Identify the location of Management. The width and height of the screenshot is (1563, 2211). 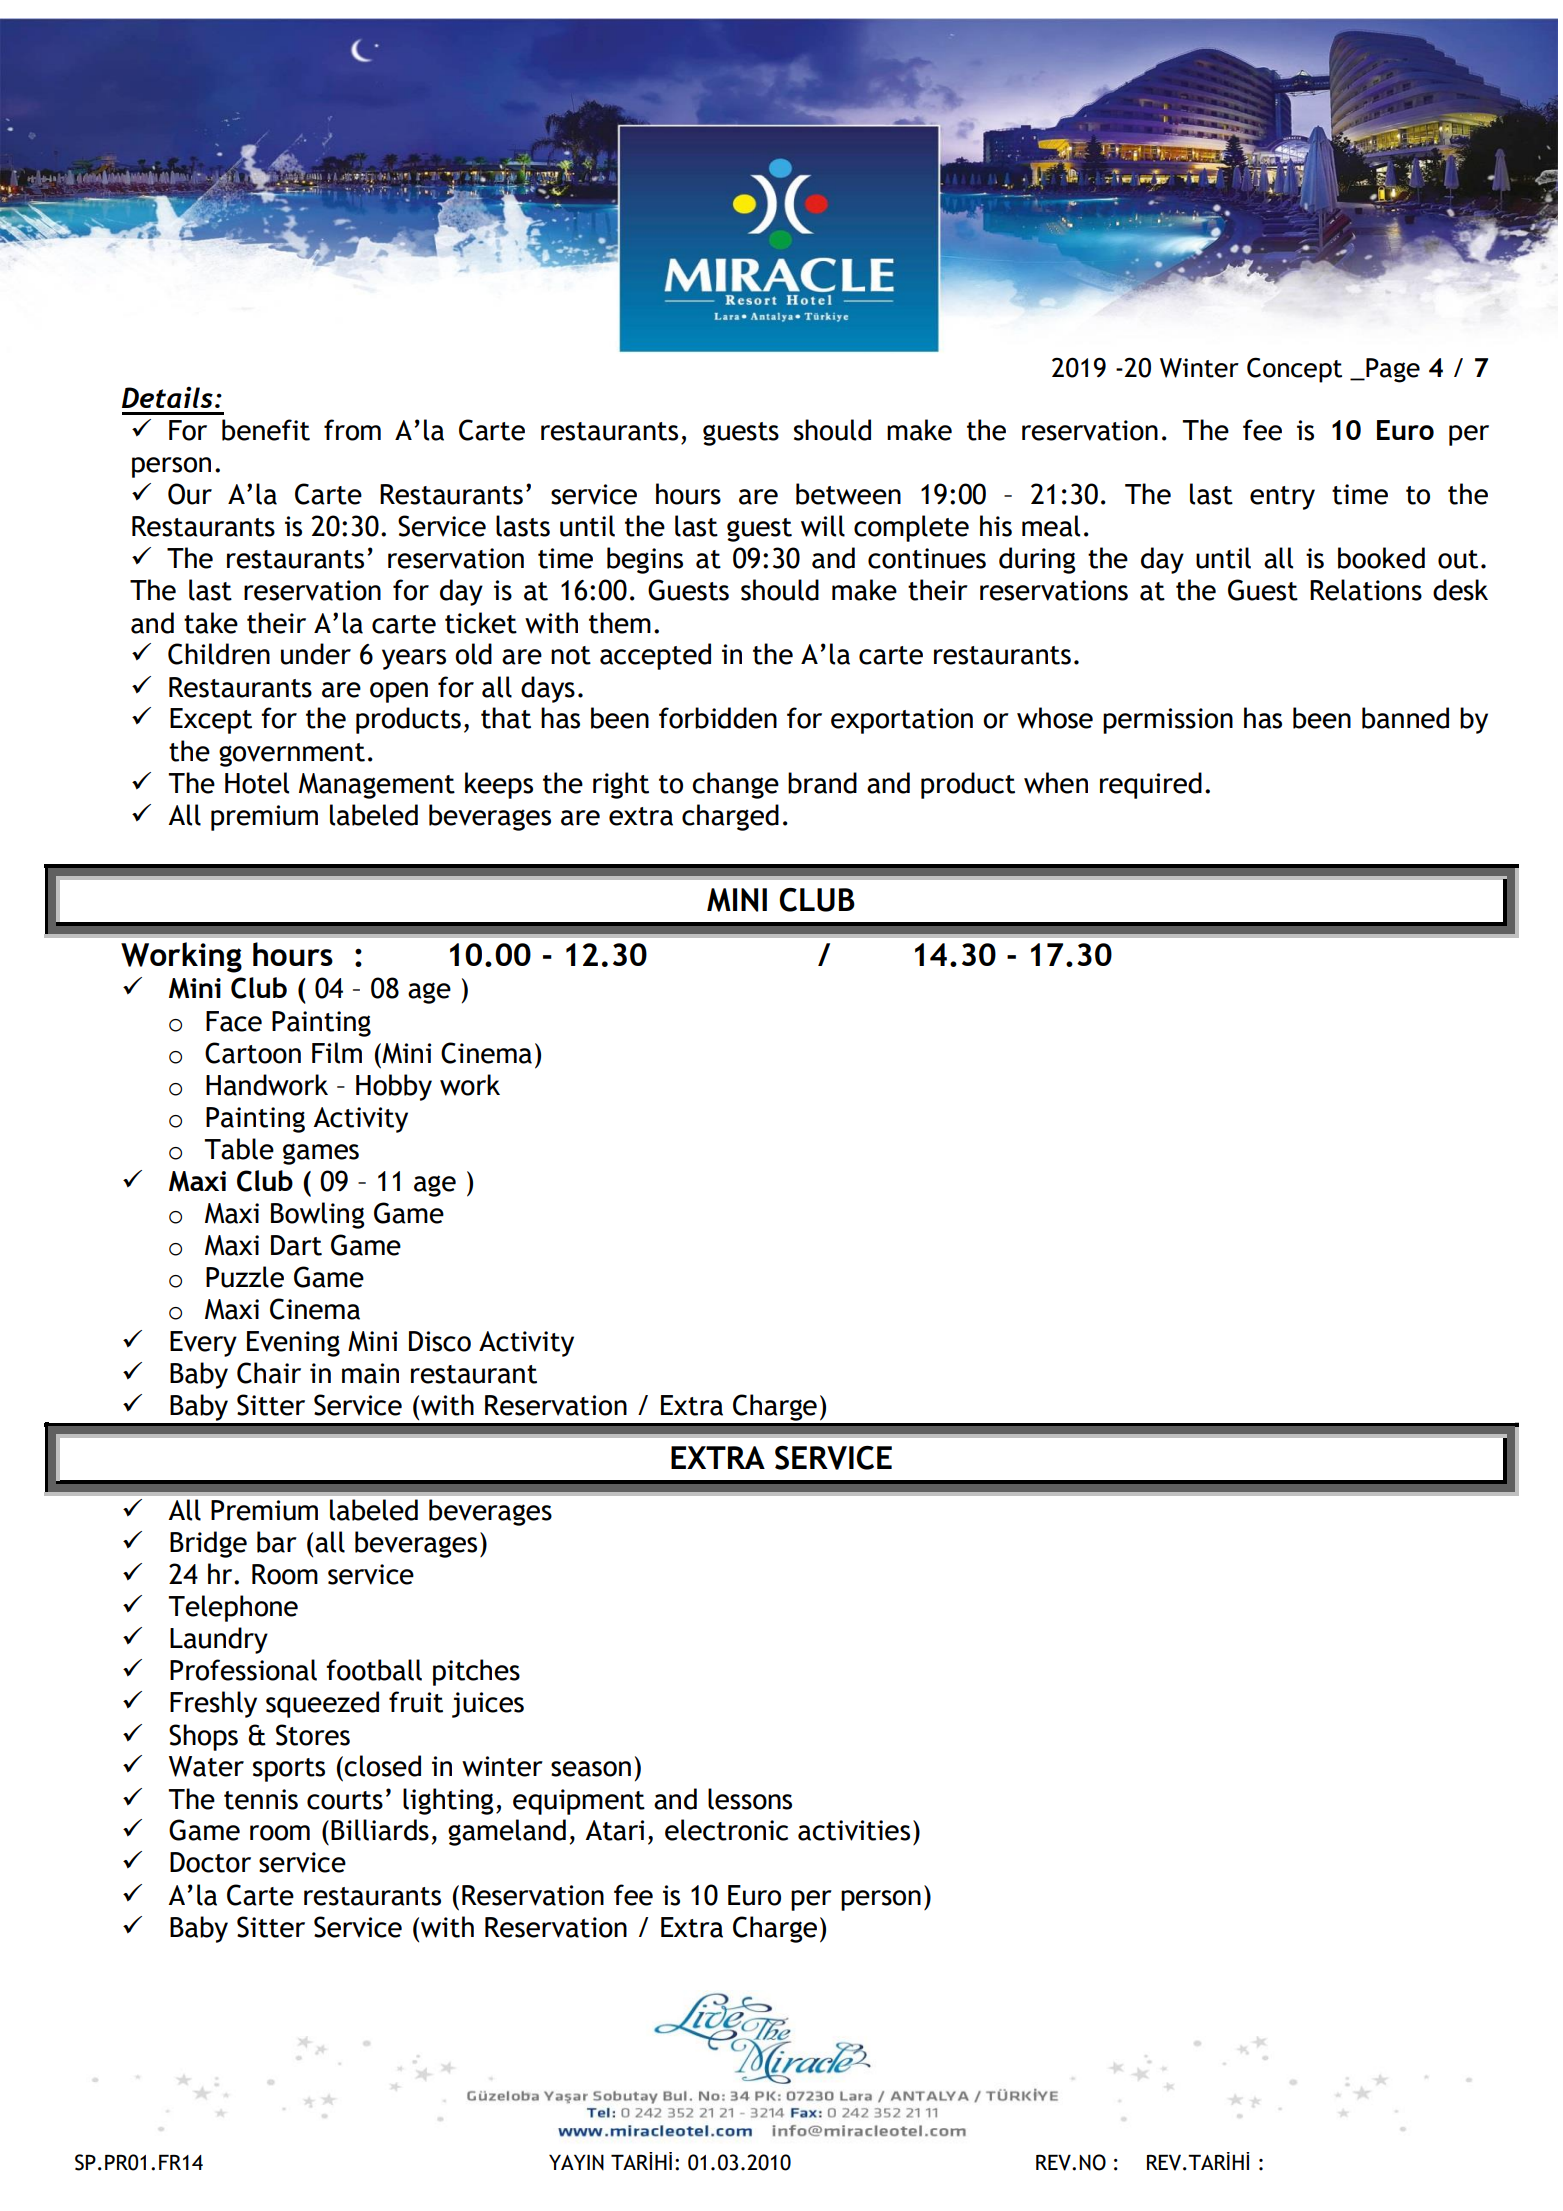
(377, 786).
